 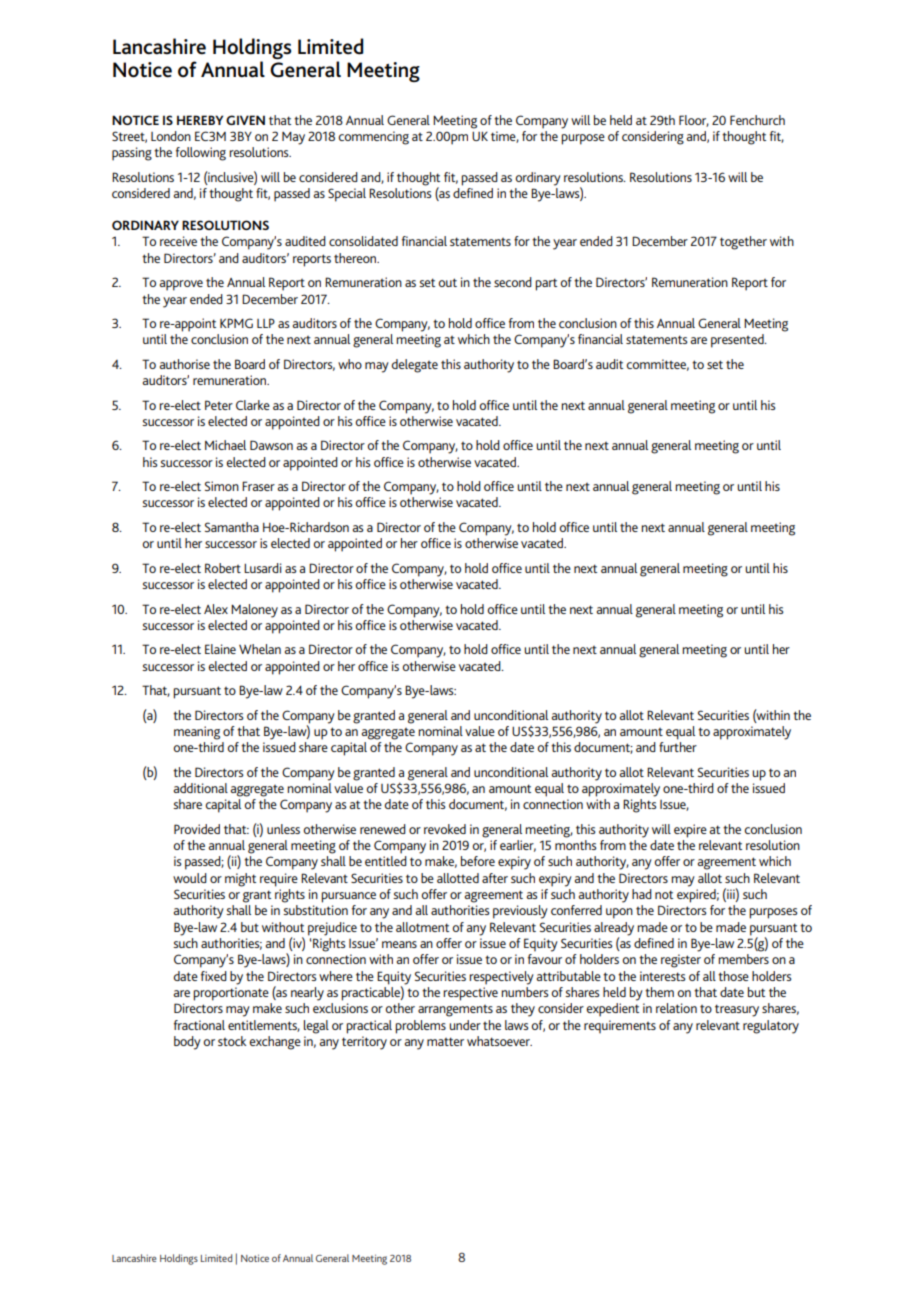 What do you see at coordinates (576, 845) in the image?
I see `months` at bounding box center [576, 845].
